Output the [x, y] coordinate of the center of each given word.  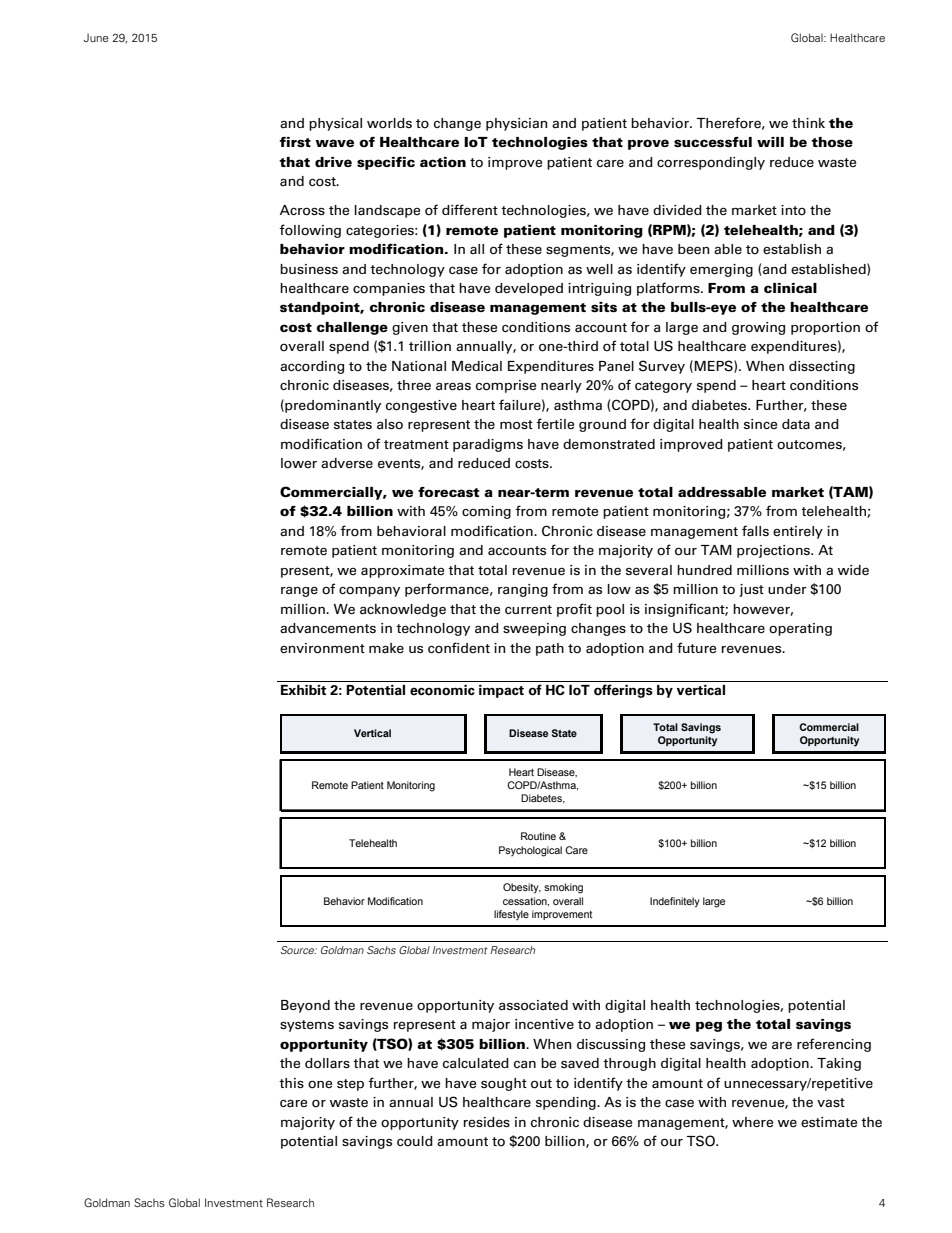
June [96, 37]
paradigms [488, 445]
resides [486, 1122]
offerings [623, 691]
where [752, 1122]
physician [516, 124]
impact [501, 691]
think [808, 123]
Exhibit [304, 690]
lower [299, 463]
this [291, 1083]
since [760, 424]
